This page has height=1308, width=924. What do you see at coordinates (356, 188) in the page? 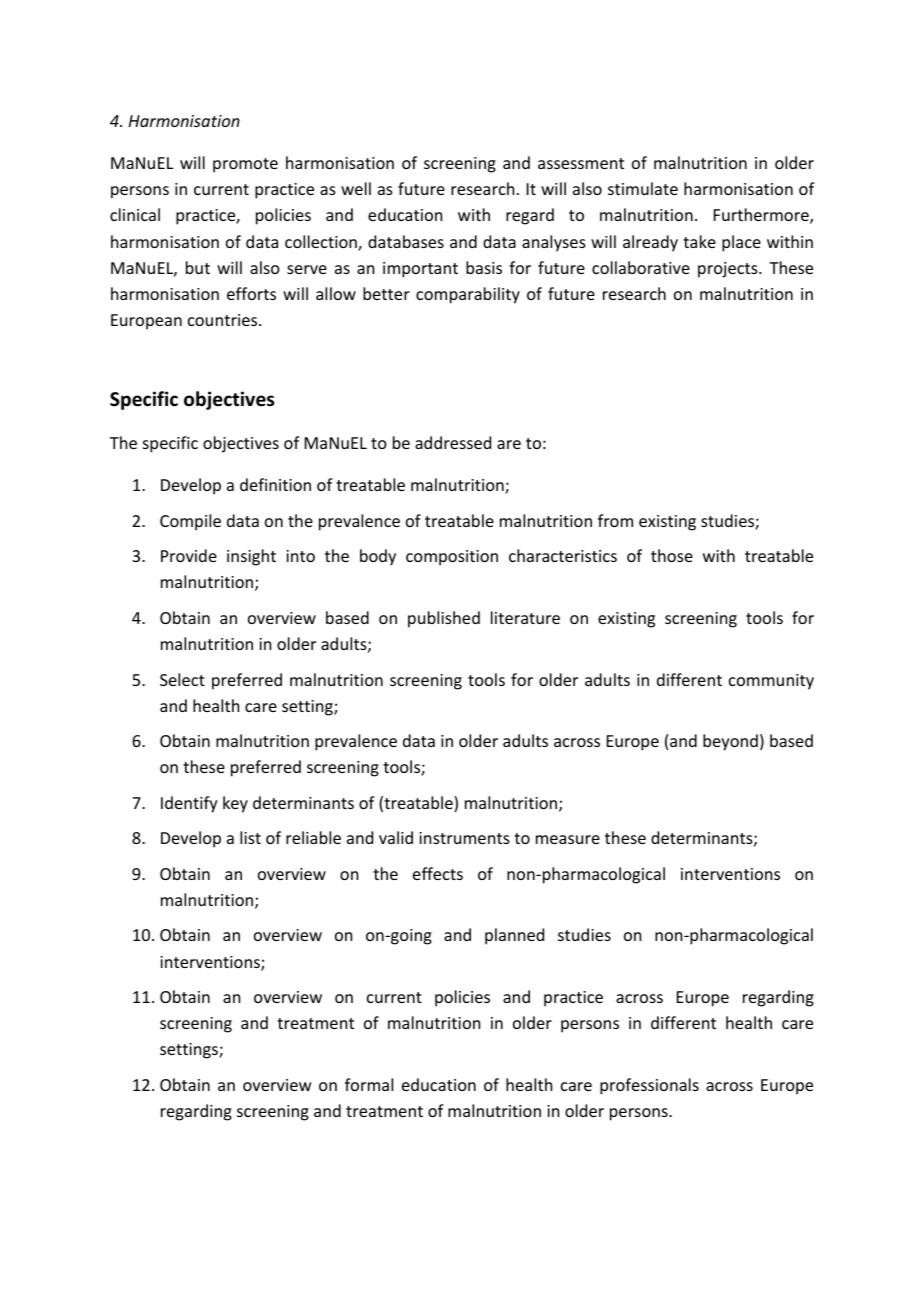
I see `well` at bounding box center [356, 188].
